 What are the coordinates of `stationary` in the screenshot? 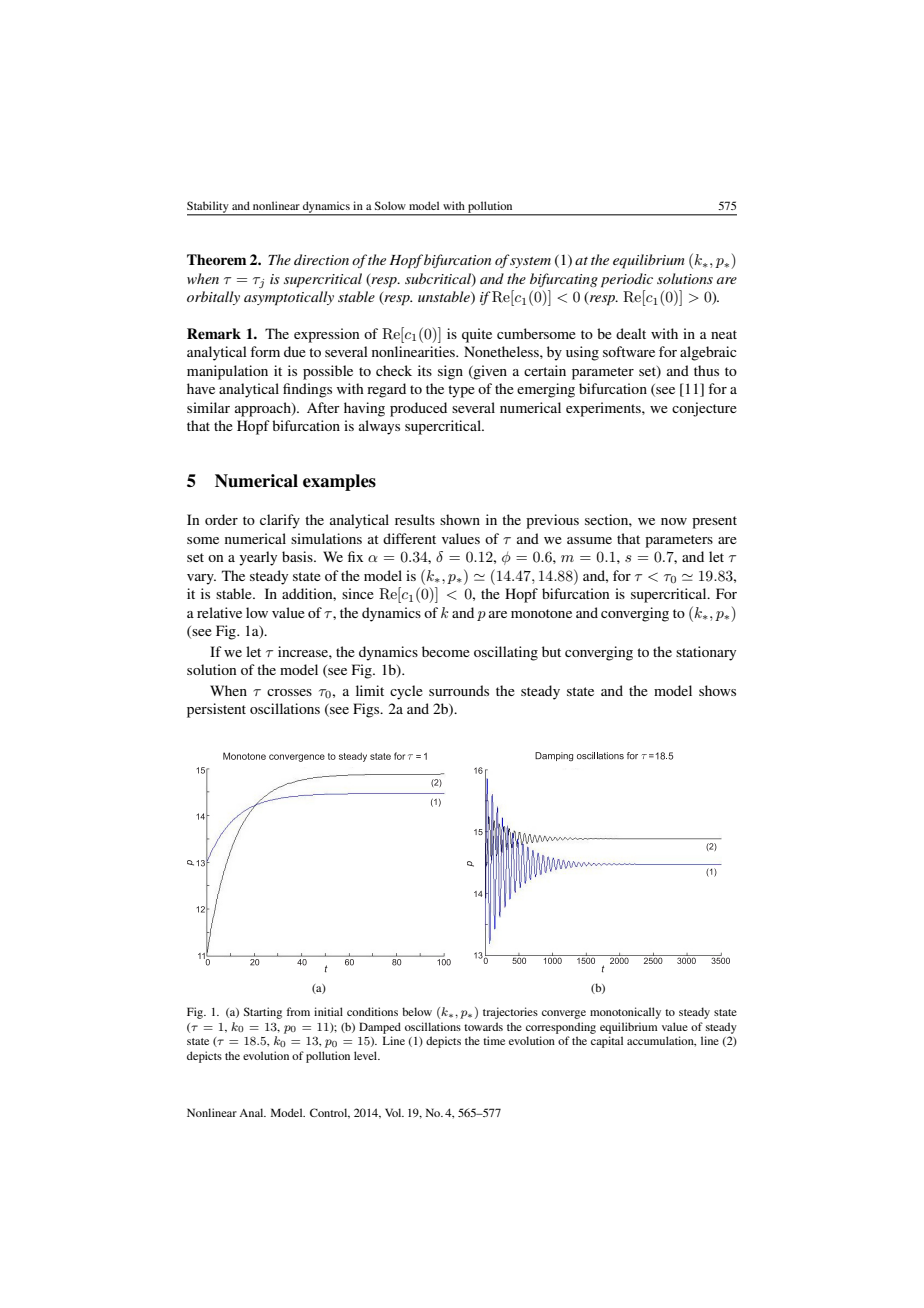 It's located at (706, 653).
